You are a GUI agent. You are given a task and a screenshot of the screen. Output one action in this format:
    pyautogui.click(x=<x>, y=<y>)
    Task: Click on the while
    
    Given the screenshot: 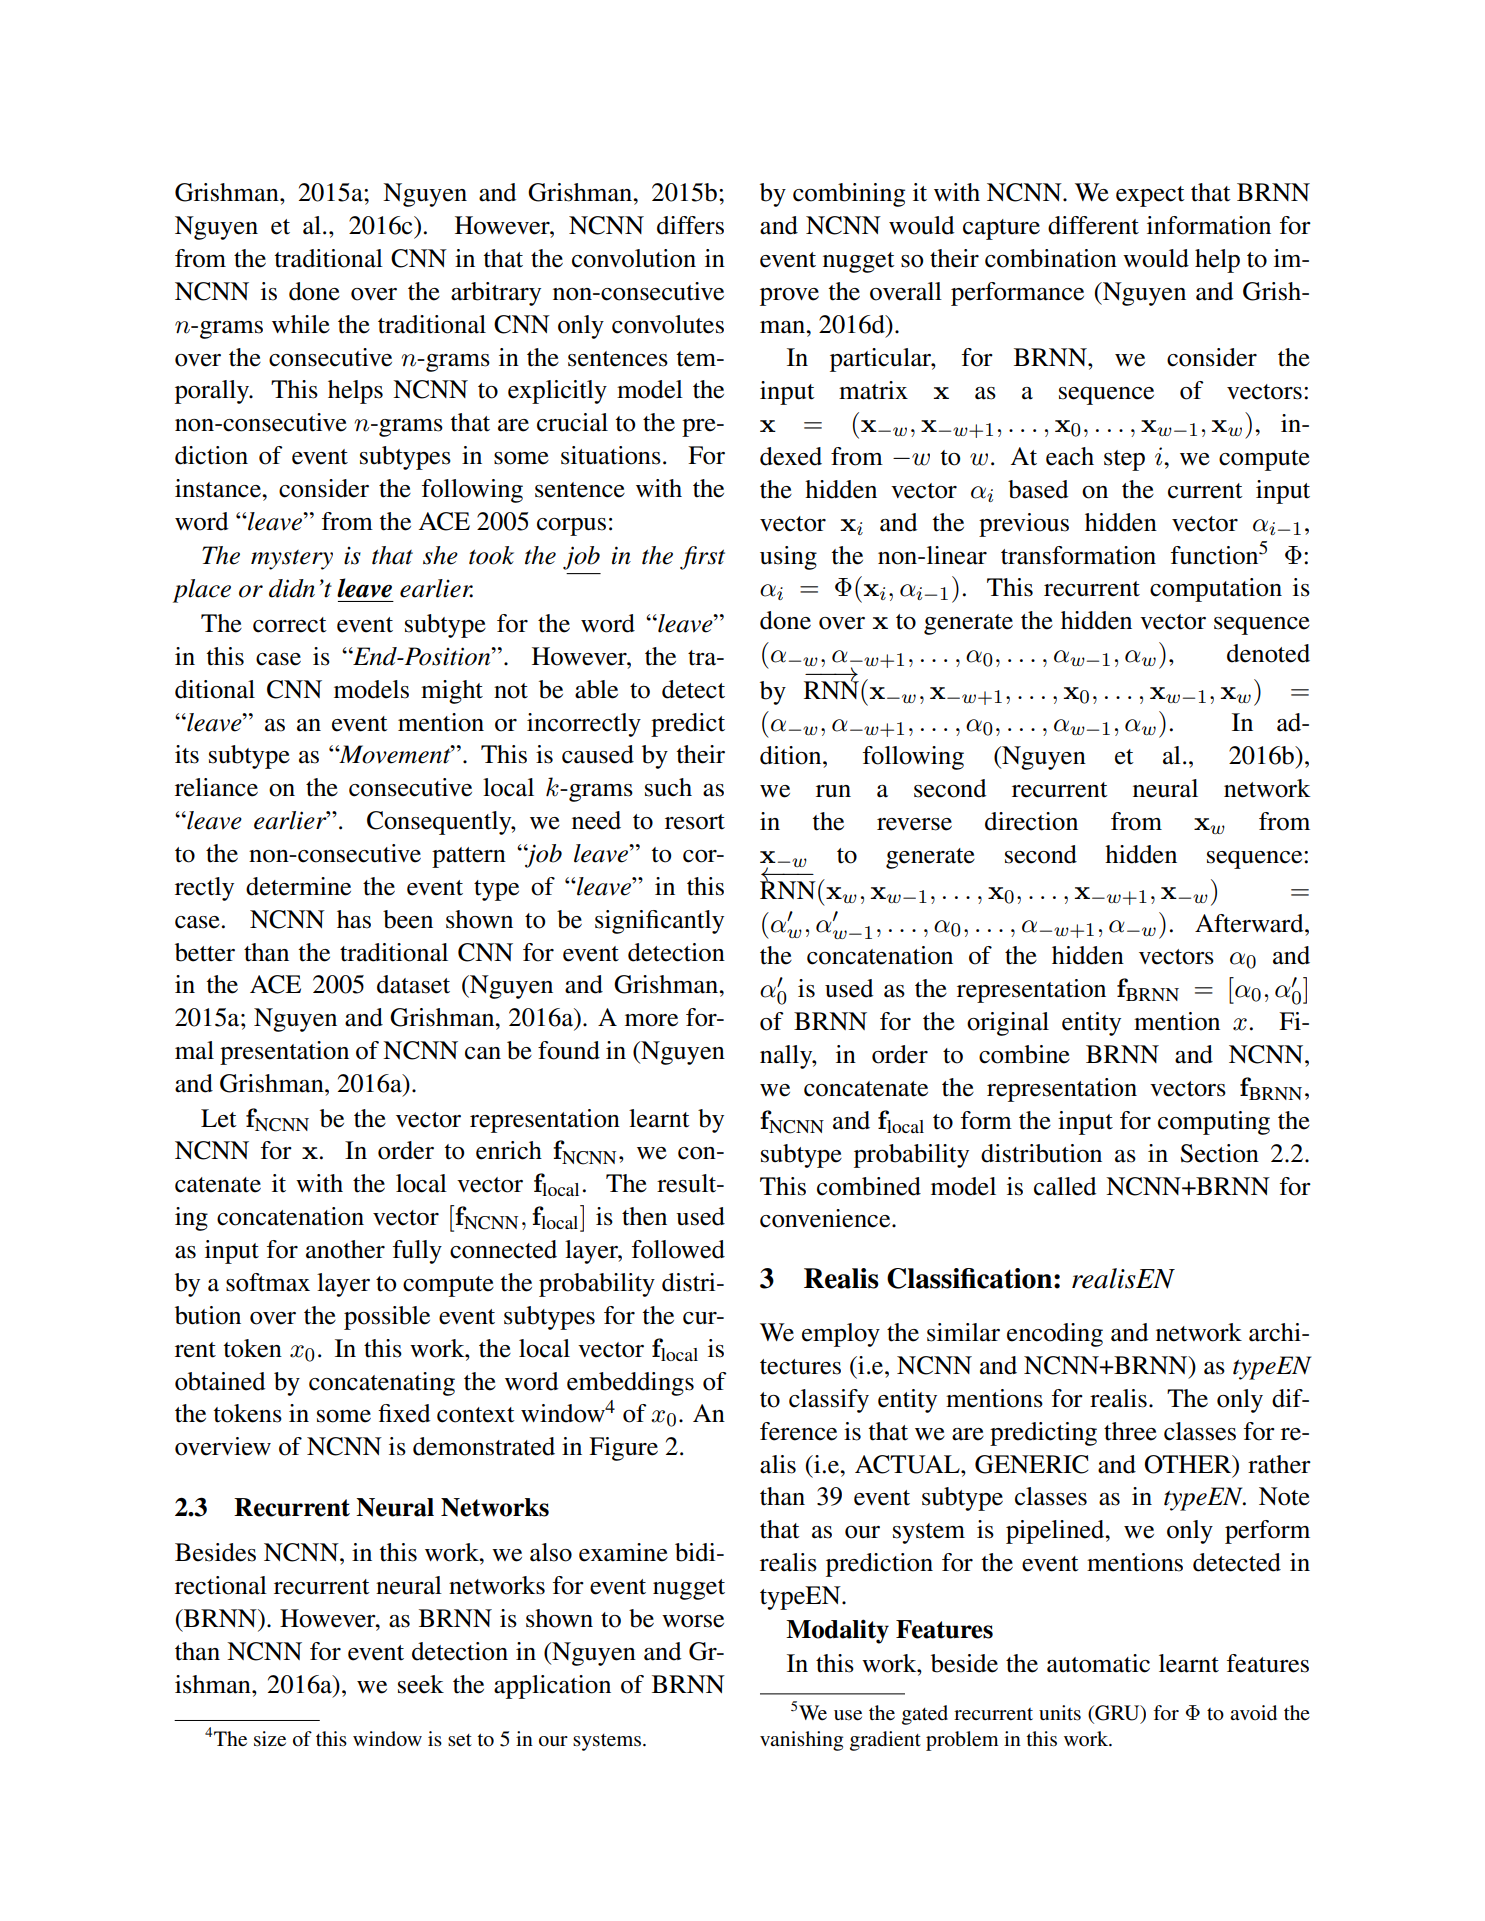 What is the action you would take?
    pyautogui.click(x=301, y=324)
